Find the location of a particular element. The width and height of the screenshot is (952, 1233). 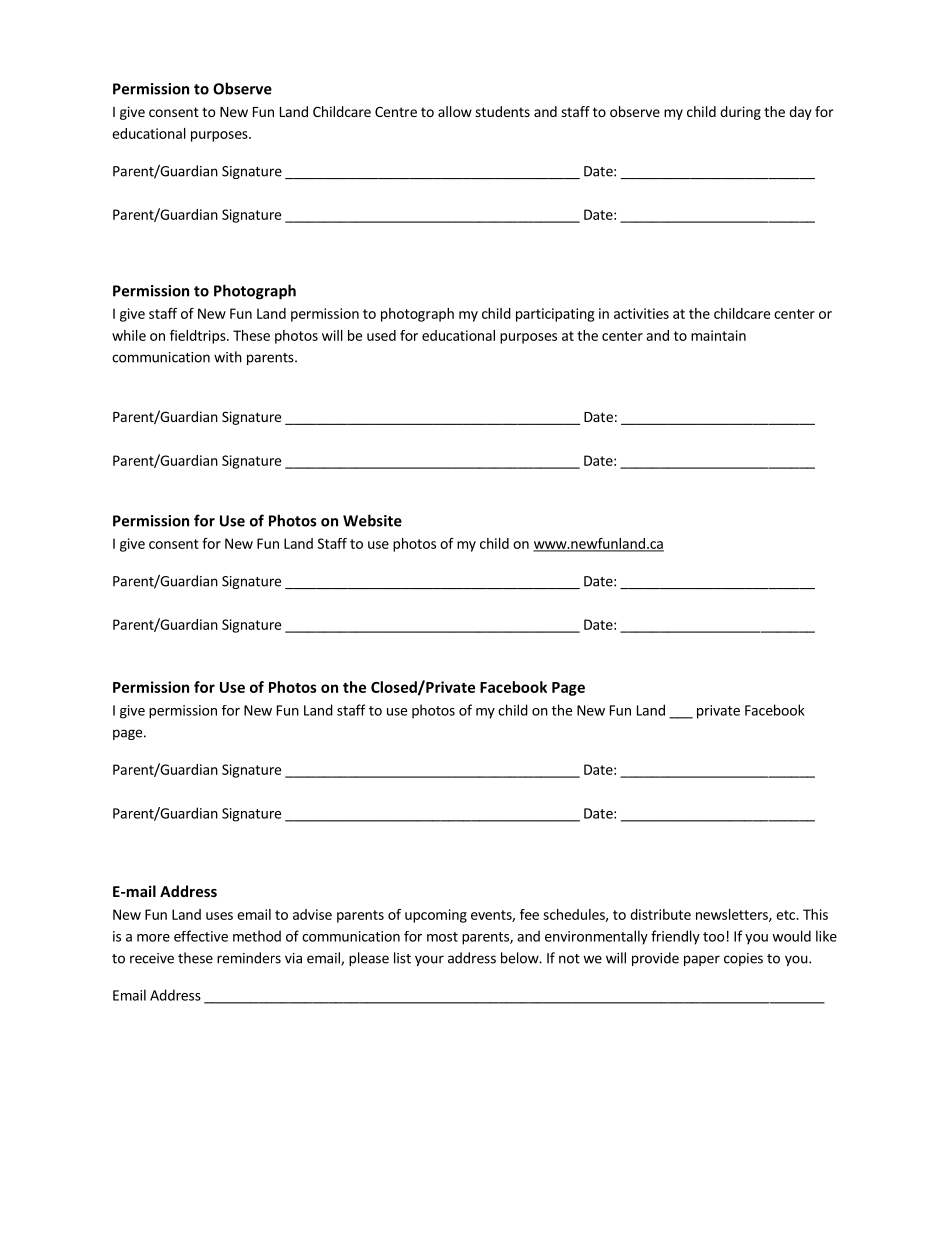

maintain is located at coordinates (718, 335).
